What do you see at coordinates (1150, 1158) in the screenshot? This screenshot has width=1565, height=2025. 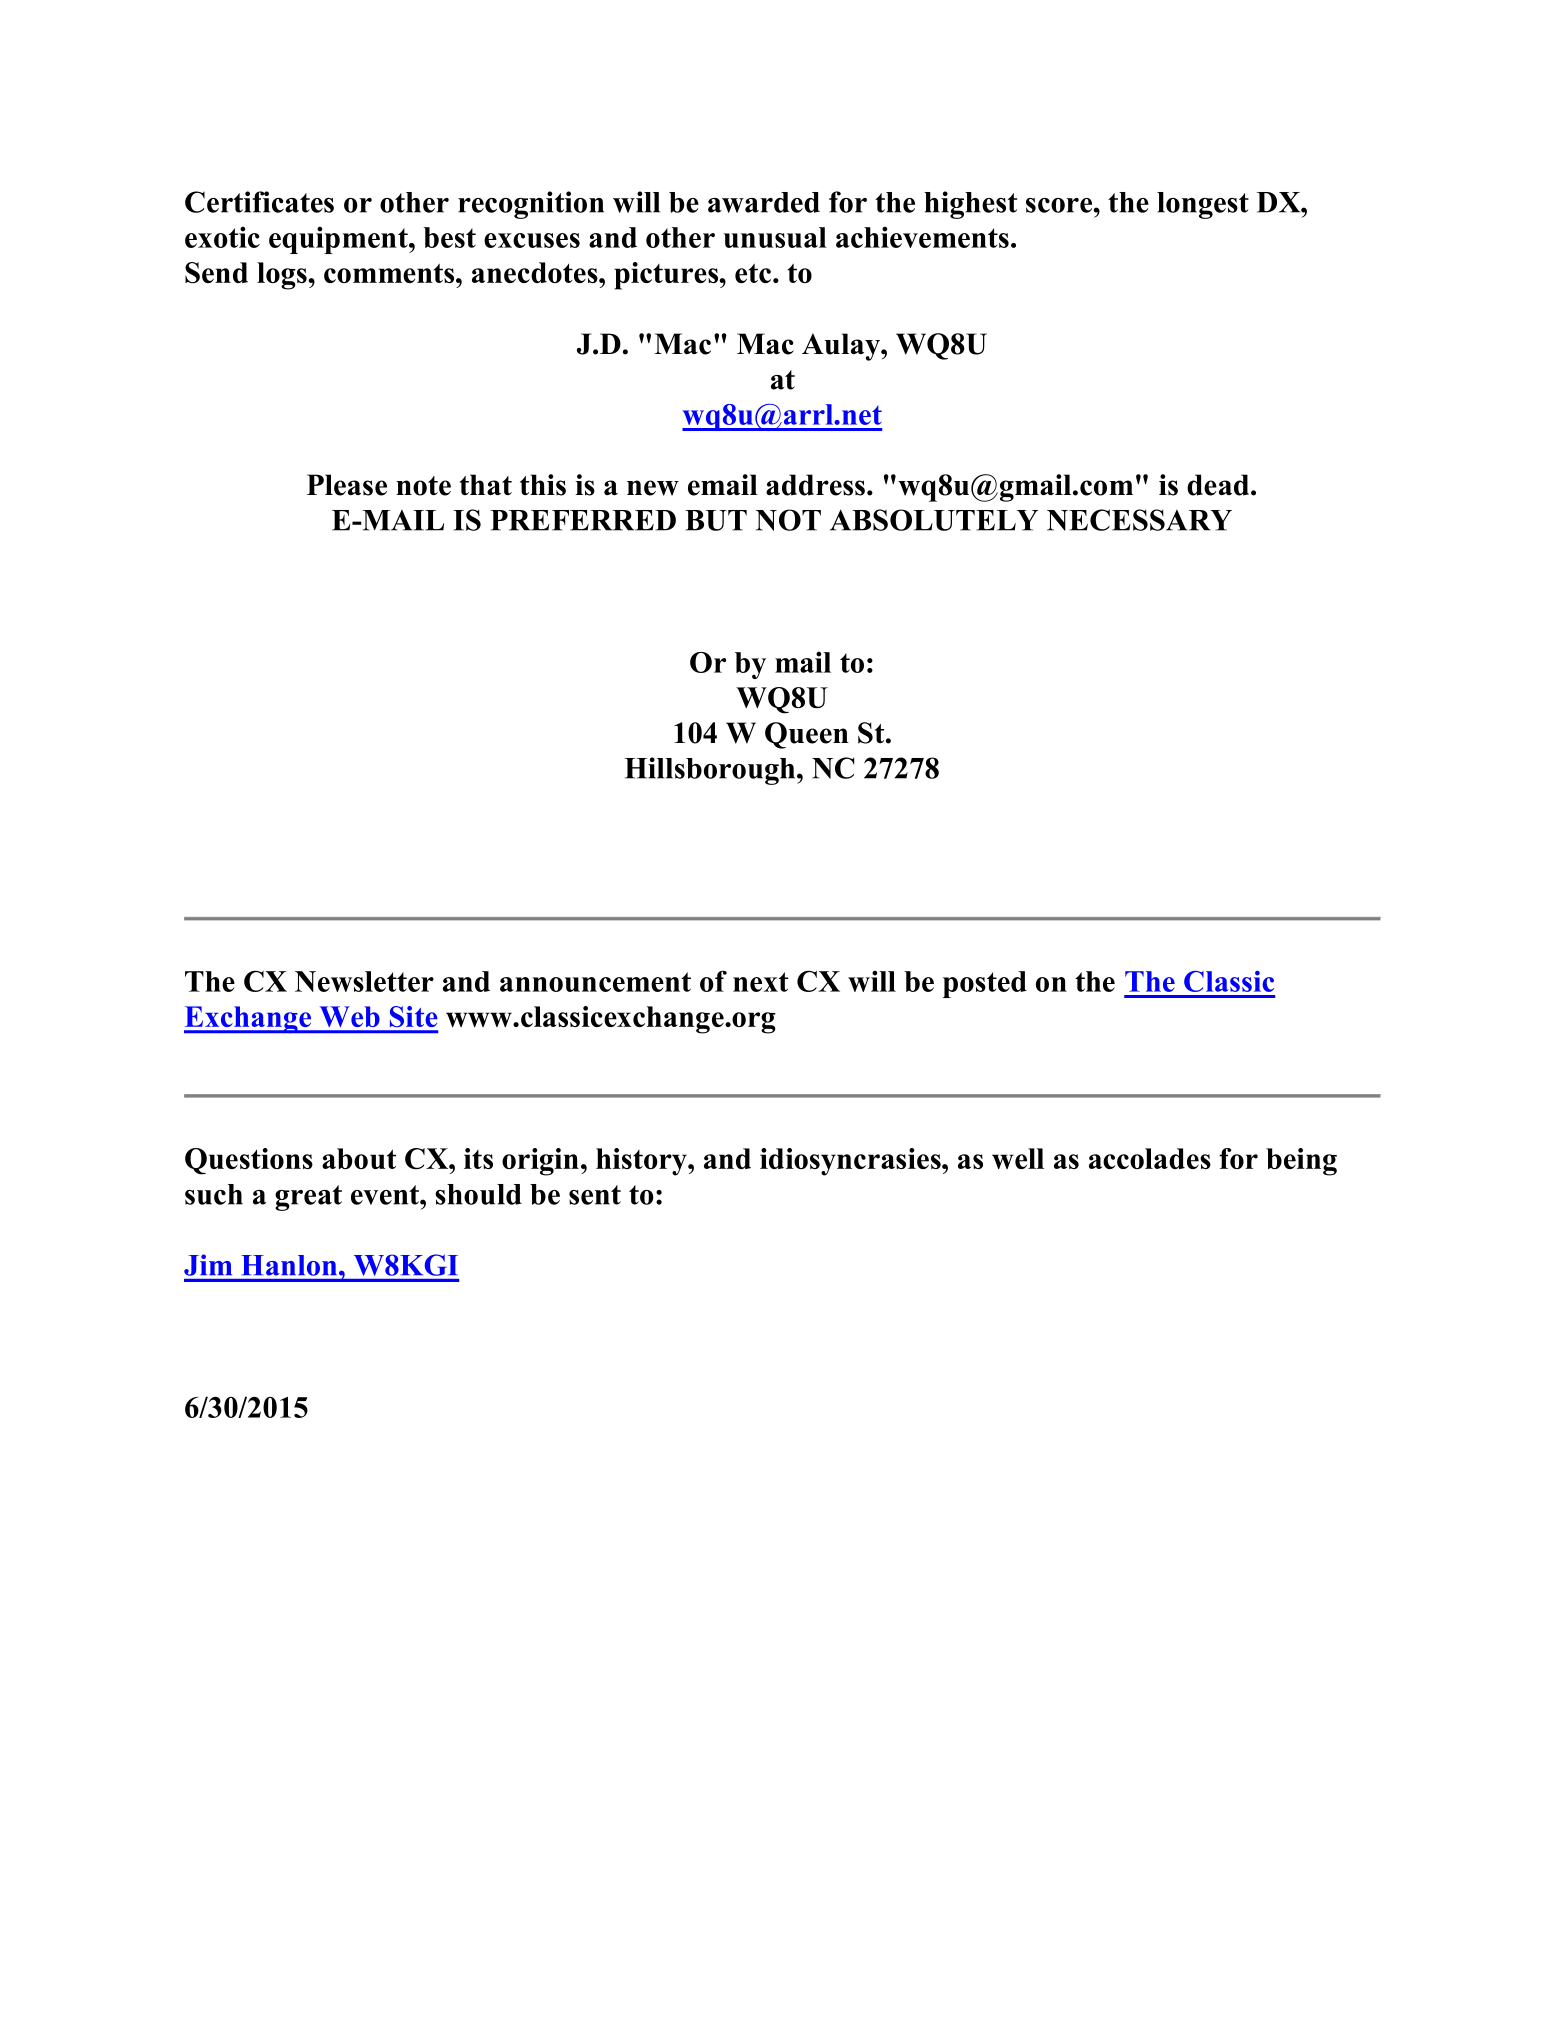 I see `accolades` at bounding box center [1150, 1158].
